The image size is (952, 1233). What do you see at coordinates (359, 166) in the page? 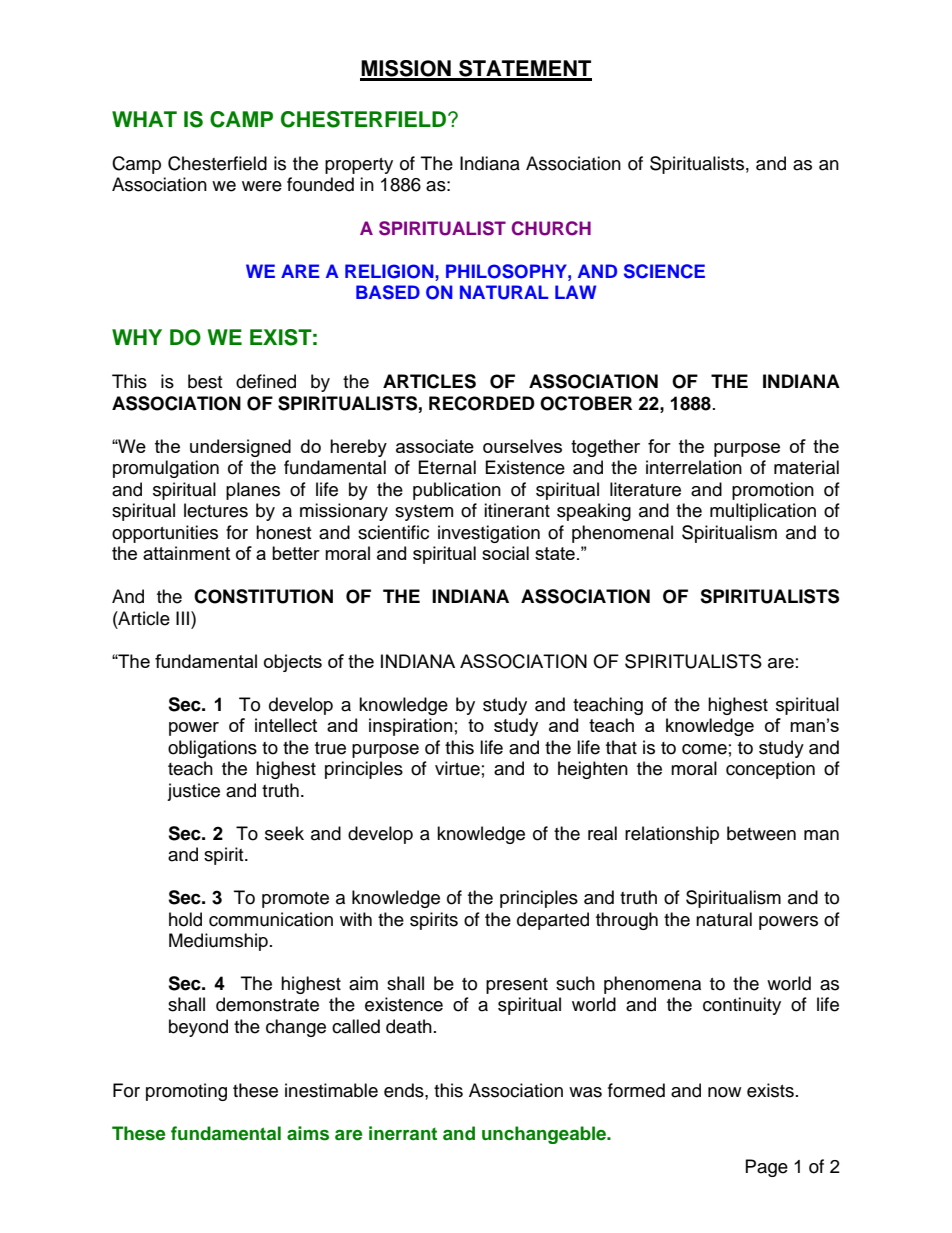
I see `property` at bounding box center [359, 166].
